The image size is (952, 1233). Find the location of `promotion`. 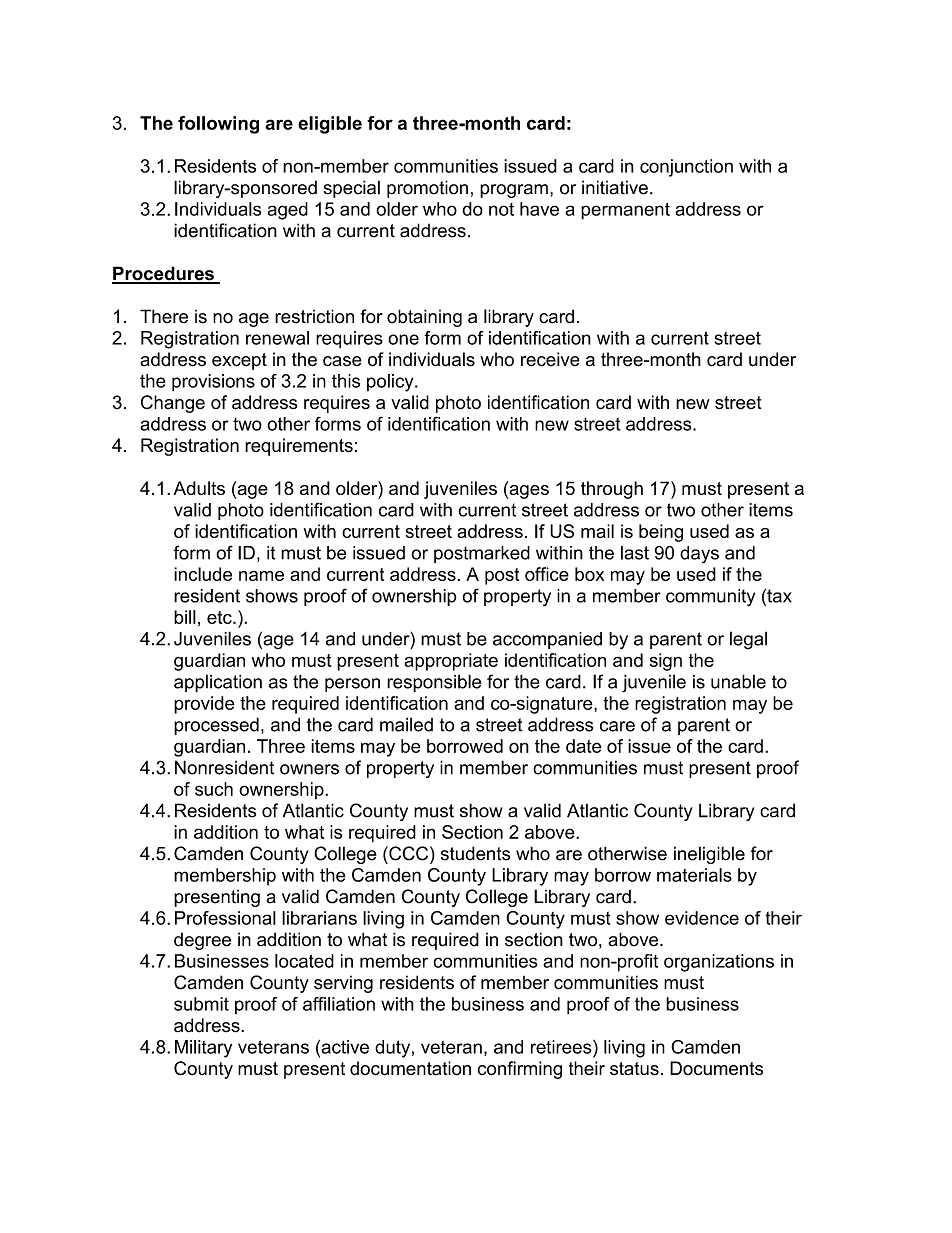

promotion is located at coordinates (427, 189).
